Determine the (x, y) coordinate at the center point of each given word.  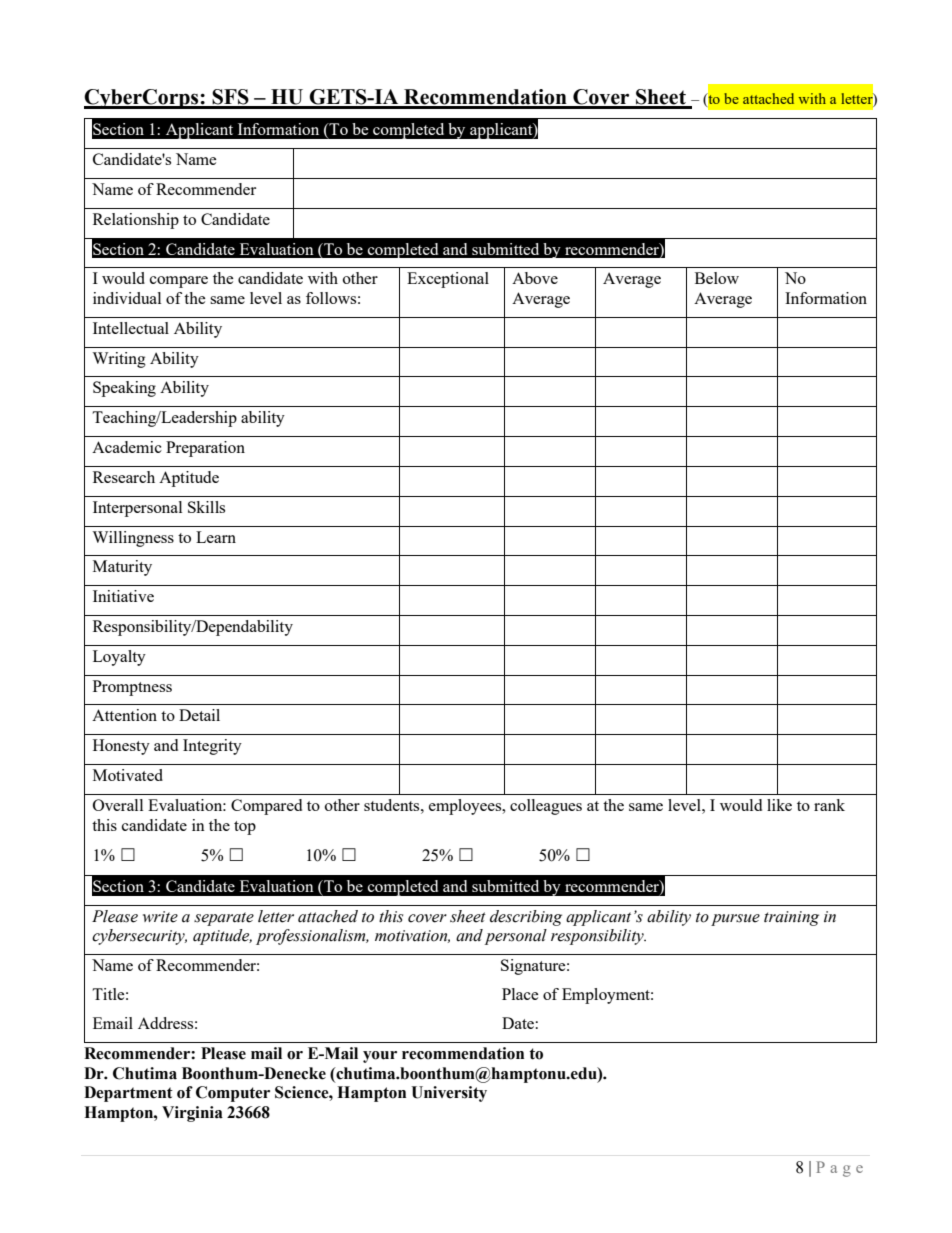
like (779, 805)
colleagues (546, 807)
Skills (206, 507)
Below (717, 278)
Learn (216, 537)
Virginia (192, 1114)
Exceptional (448, 280)
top (245, 828)
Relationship (136, 221)
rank (829, 805)
